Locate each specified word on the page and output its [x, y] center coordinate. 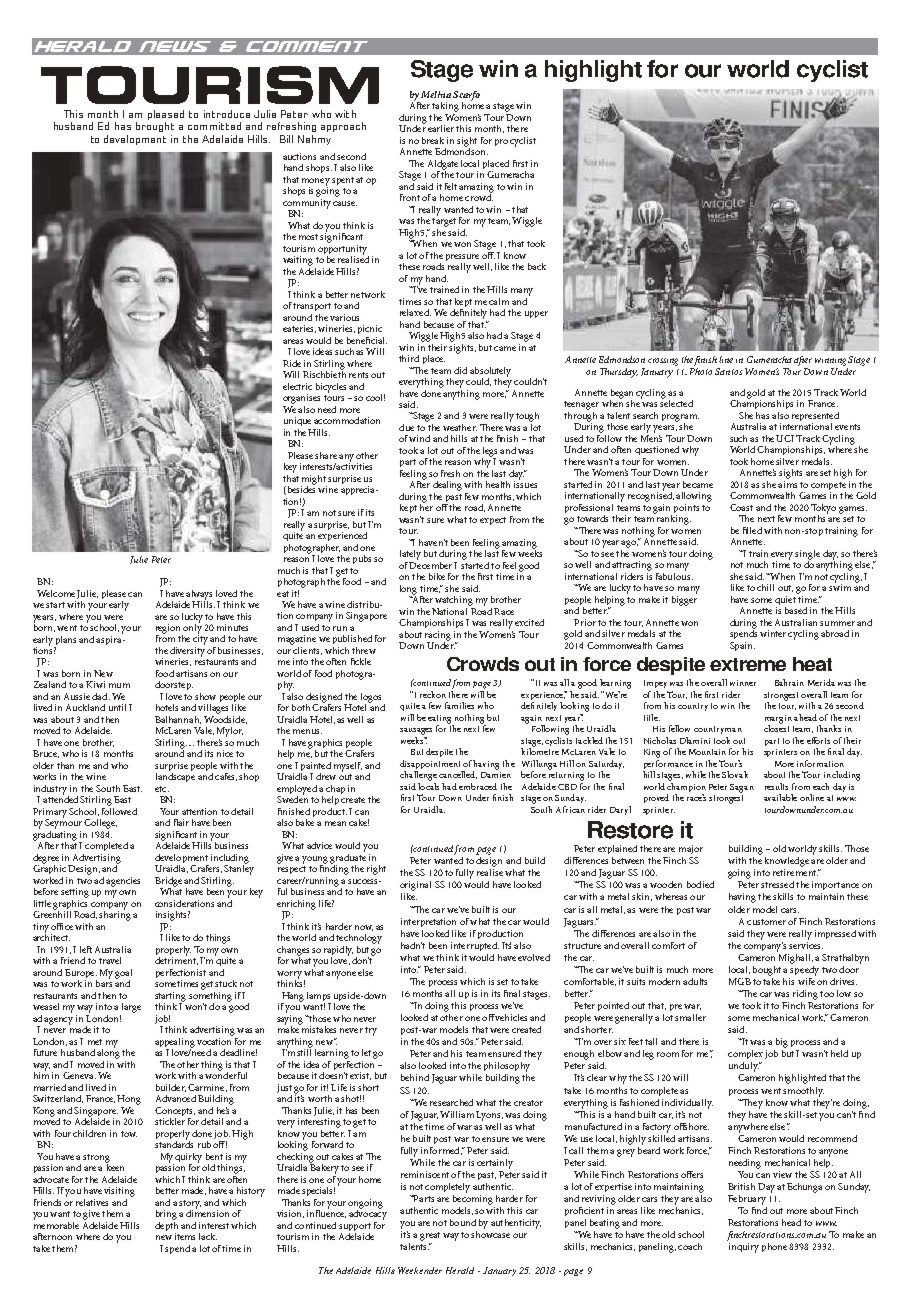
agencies [123, 882]
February [747, 1200]
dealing [449, 487]
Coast [741, 507]
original [415, 887]
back [537, 266]
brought [155, 127]
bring [166, 1215]
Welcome [56, 593]
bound [463, 1222]
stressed [777, 884]
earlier [441, 128]
